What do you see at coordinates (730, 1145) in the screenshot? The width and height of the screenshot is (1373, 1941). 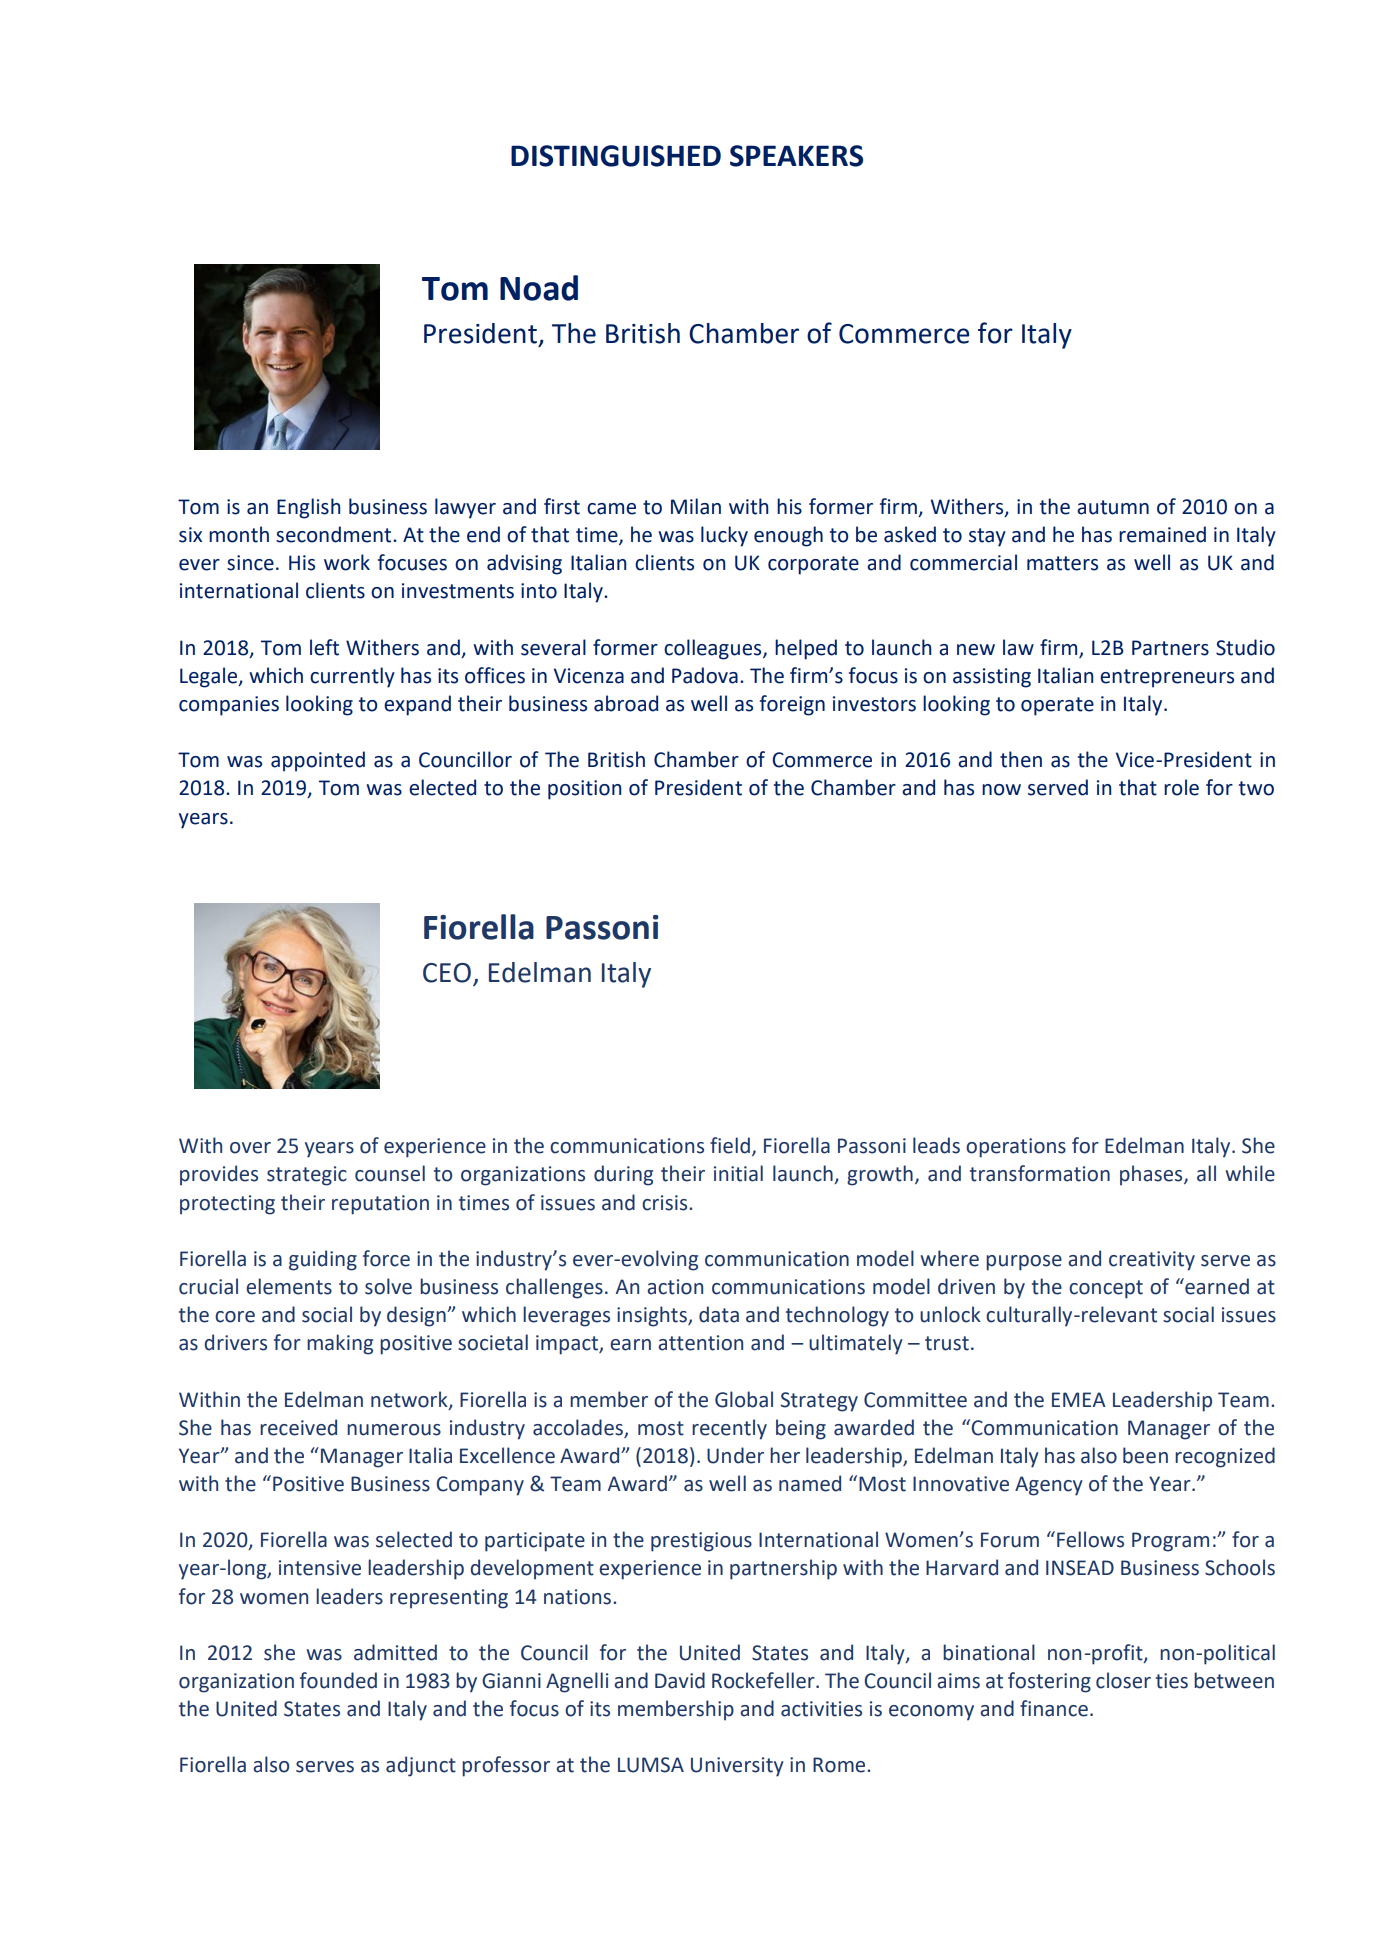 I see `field` at bounding box center [730, 1145].
